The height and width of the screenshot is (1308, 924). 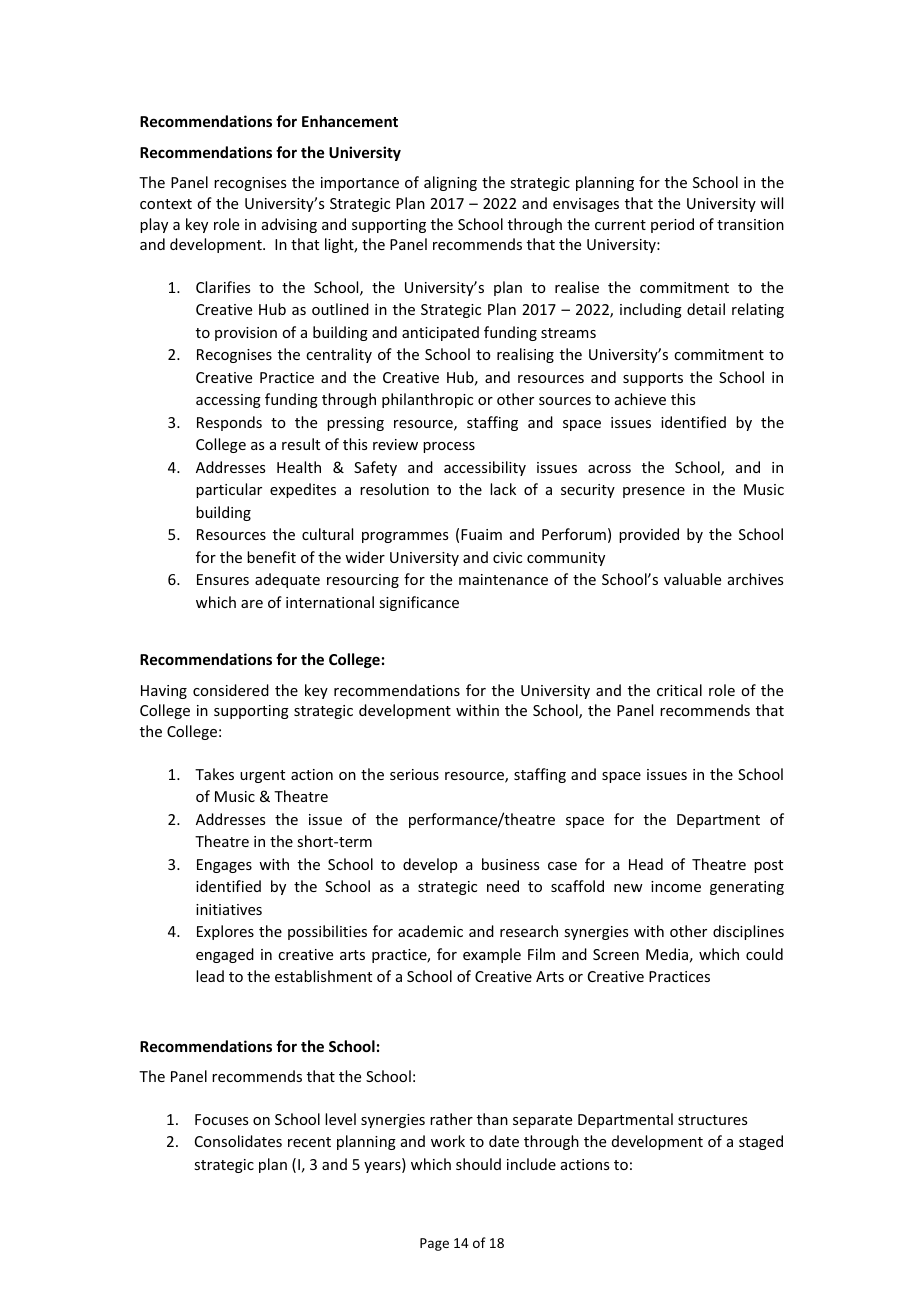 I want to click on lack, so click(x=503, y=489).
